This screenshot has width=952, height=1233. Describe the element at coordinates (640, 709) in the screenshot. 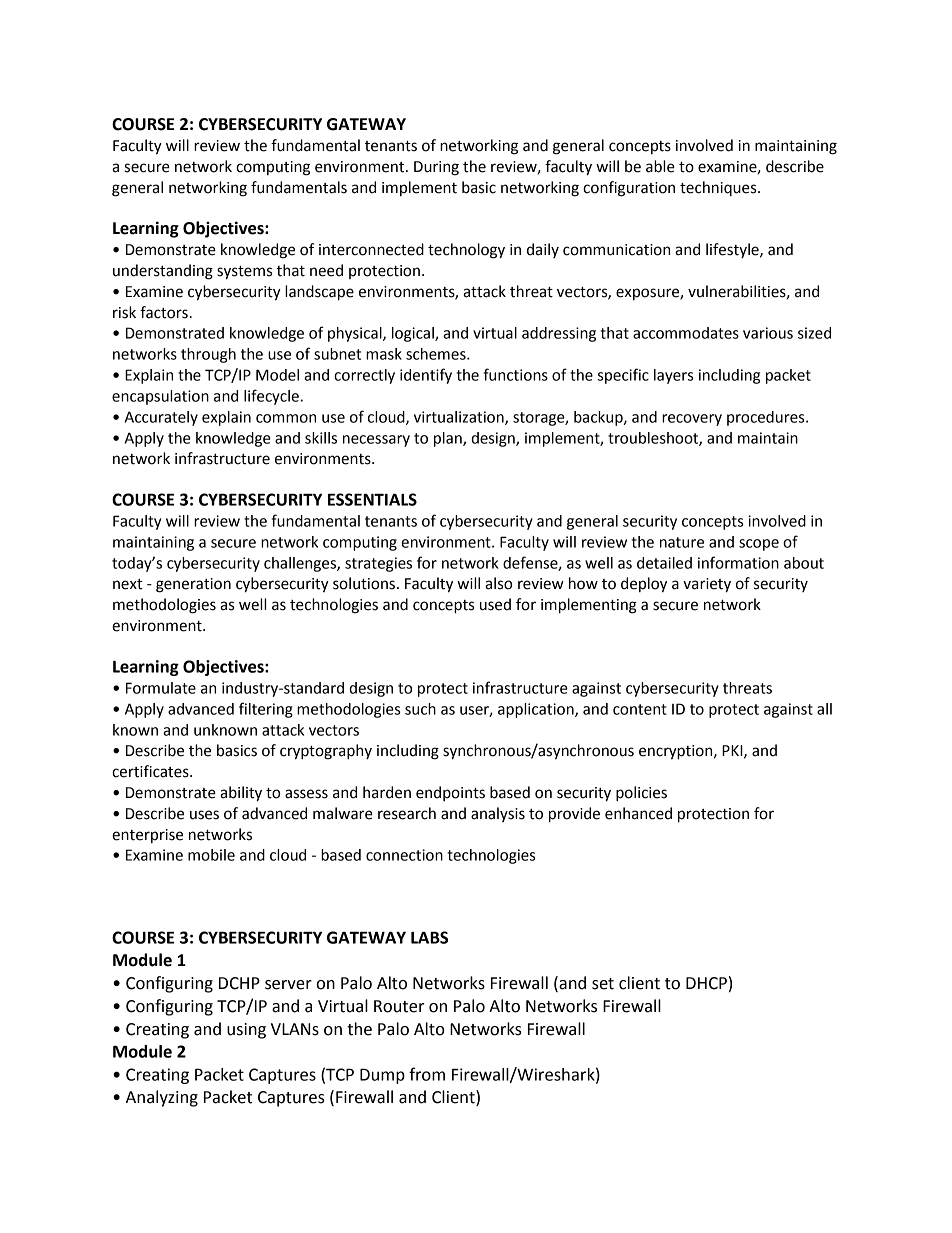

I see `content` at that location.
